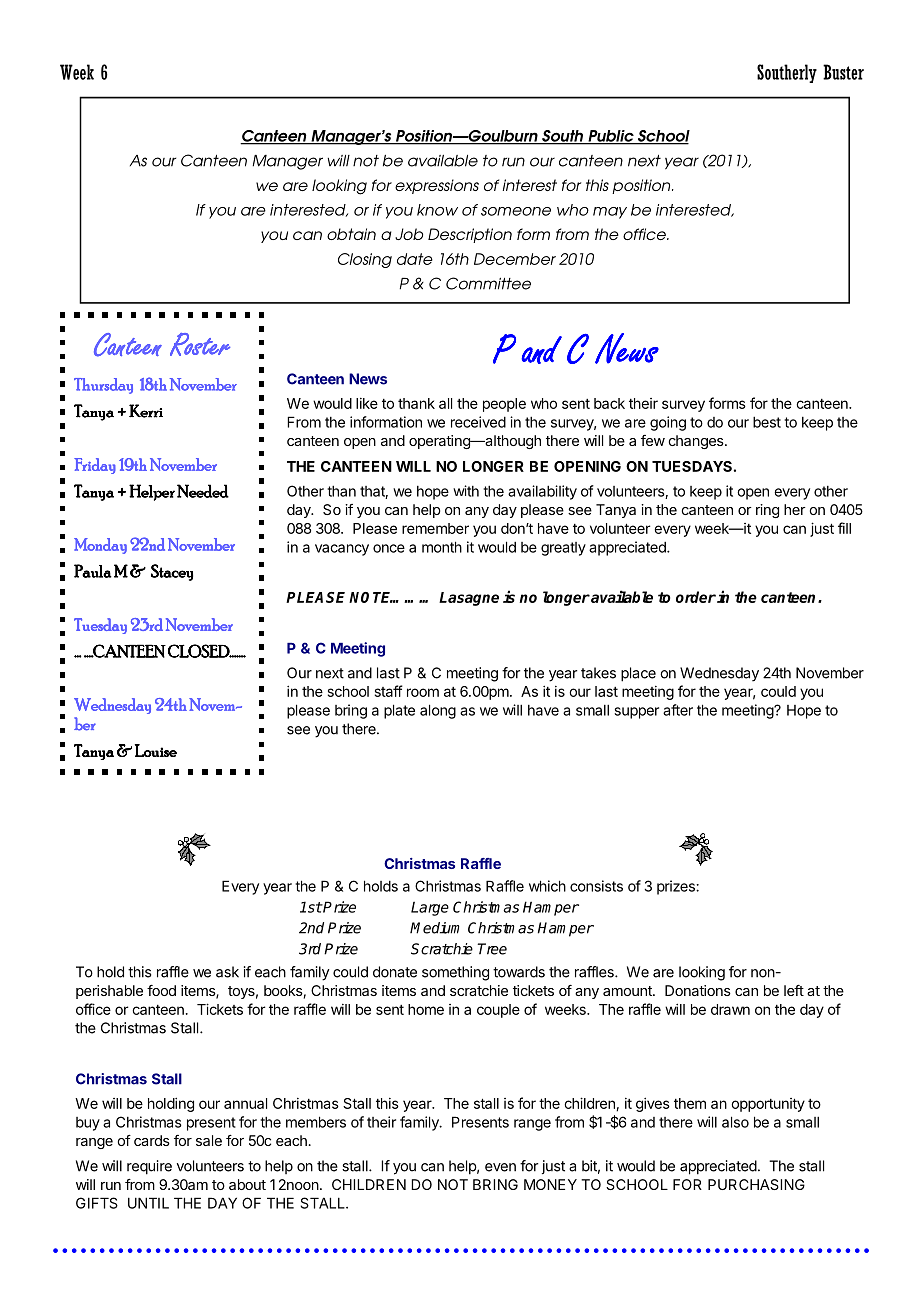  What do you see at coordinates (843, 72) in the screenshot?
I see `Buster` at bounding box center [843, 72].
